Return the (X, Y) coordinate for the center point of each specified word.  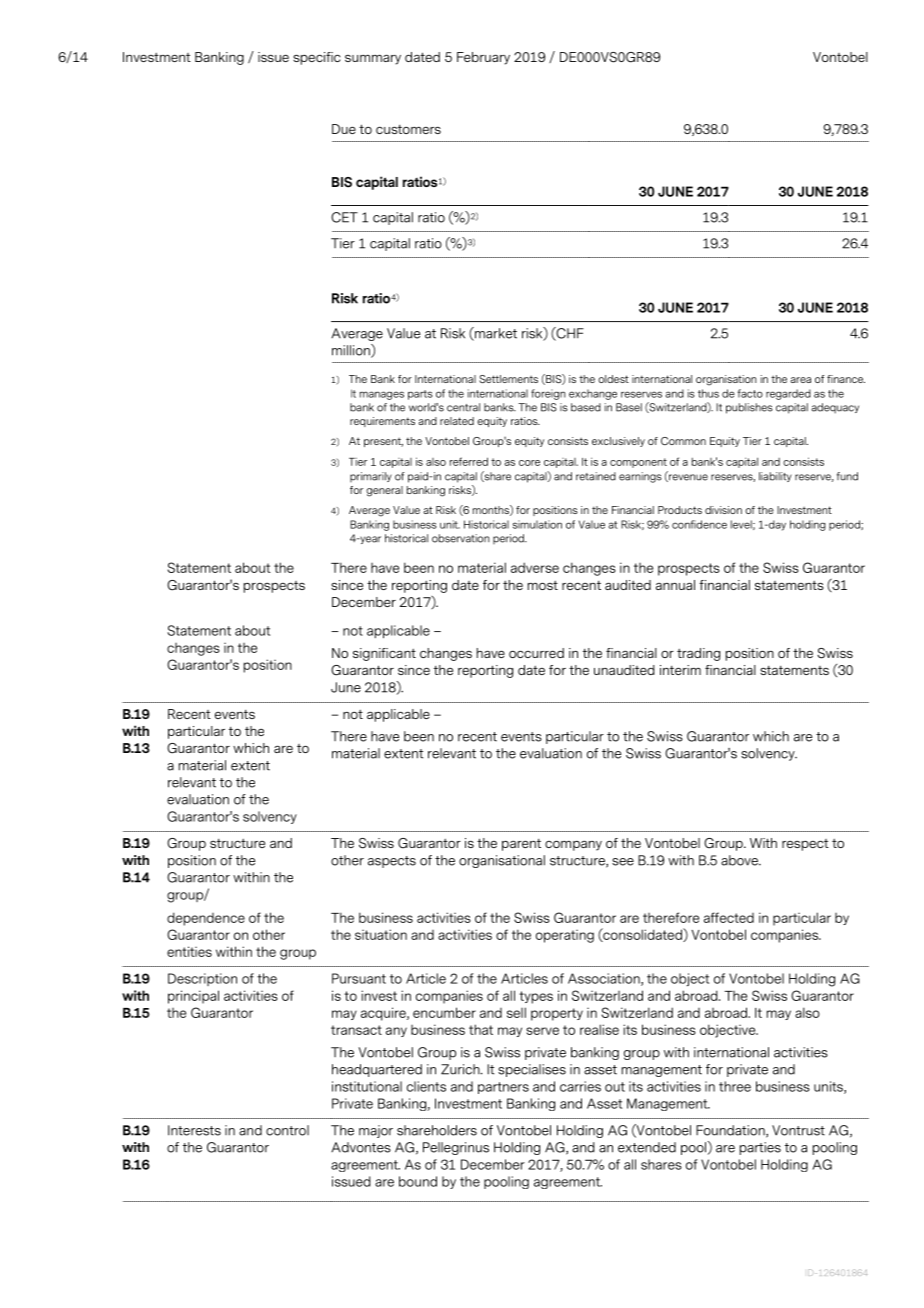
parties (760, 1148)
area (800, 380)
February (483, 58)
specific (316, 58)
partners (503, 1088)
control (287, 1130)
